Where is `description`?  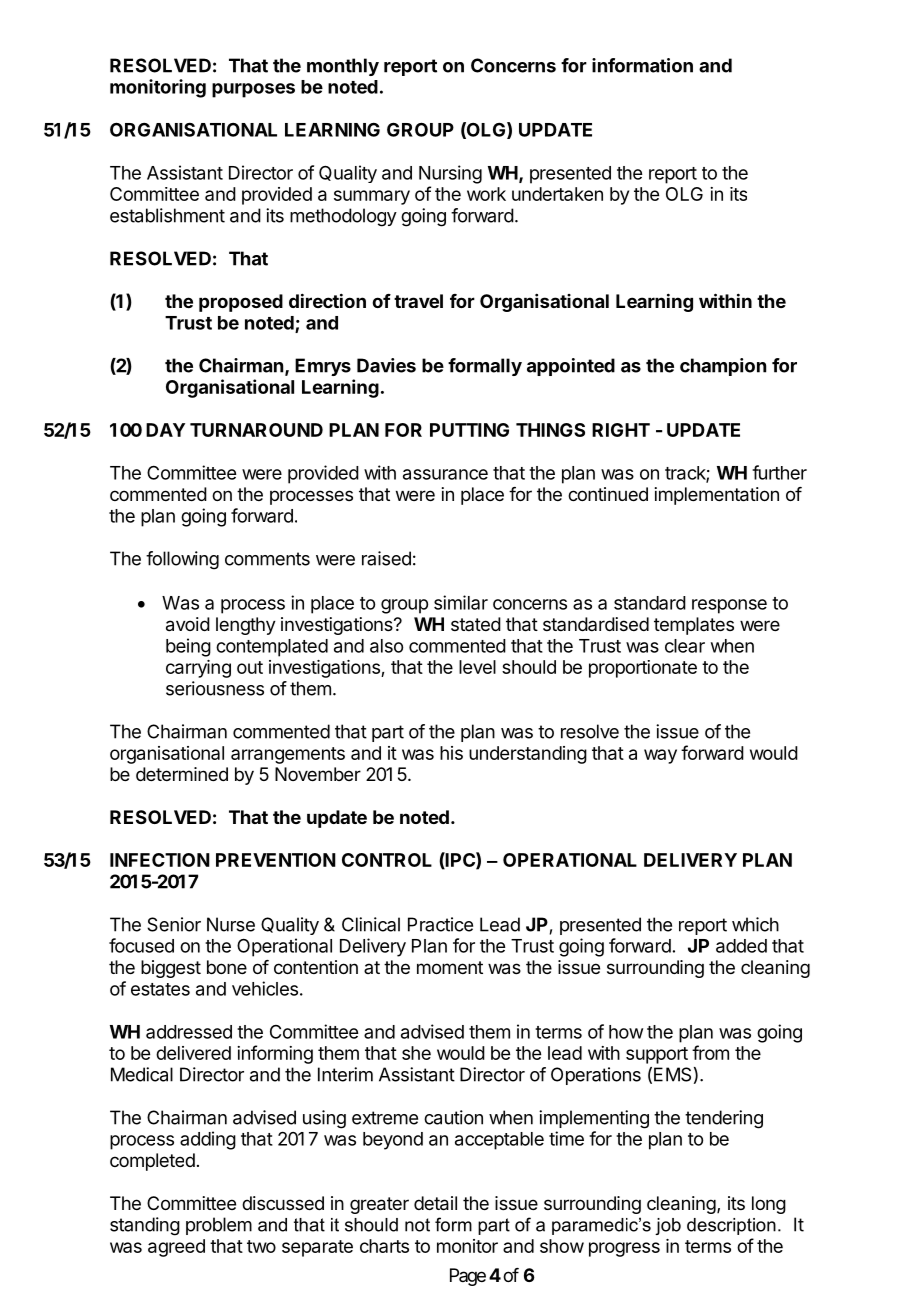
description is located at coordinates (731, 1226).
